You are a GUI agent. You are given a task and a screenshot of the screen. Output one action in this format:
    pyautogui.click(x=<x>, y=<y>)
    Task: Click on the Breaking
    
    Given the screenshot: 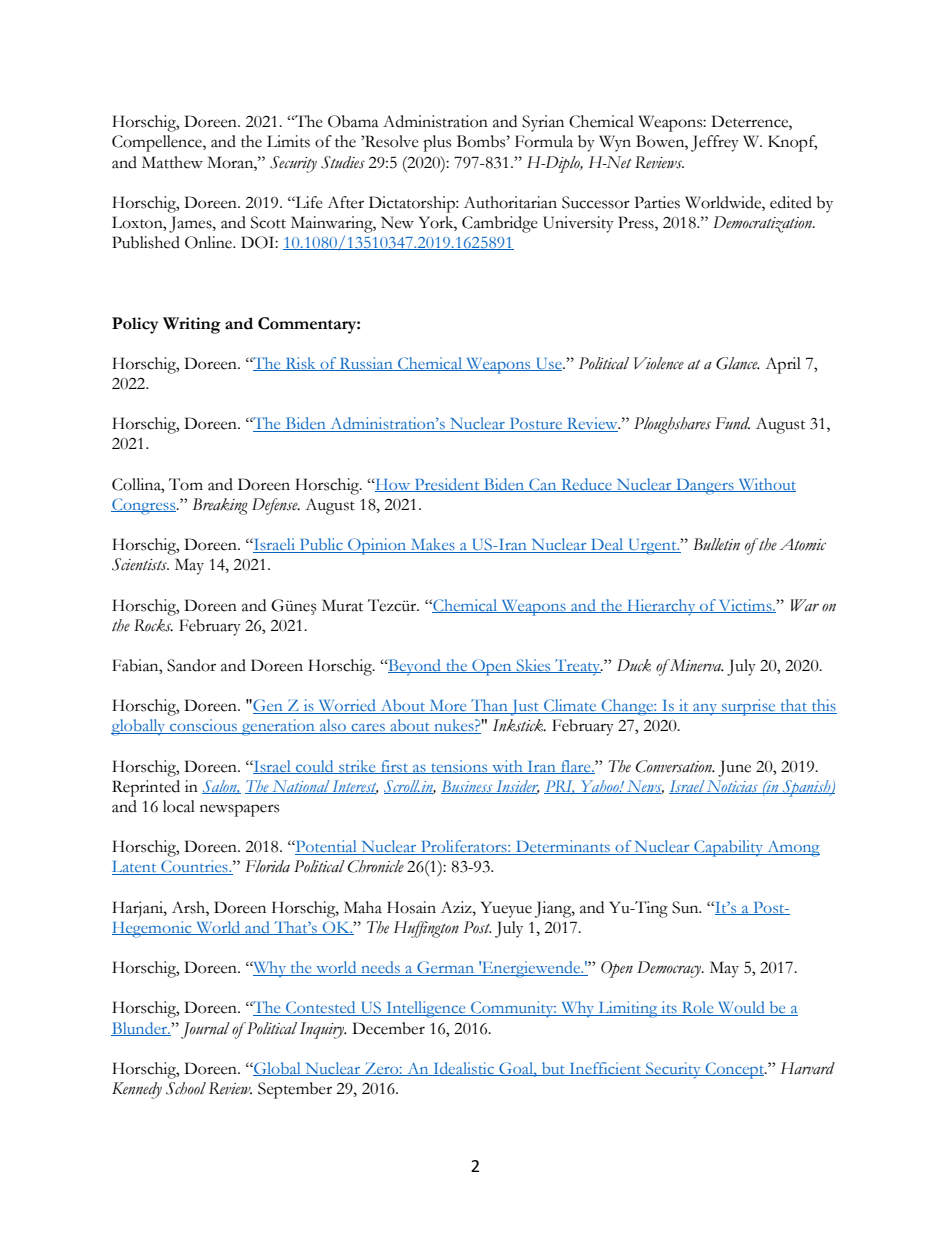 What is the action you would take?
    pyautogui.click(x=220, y=506)
